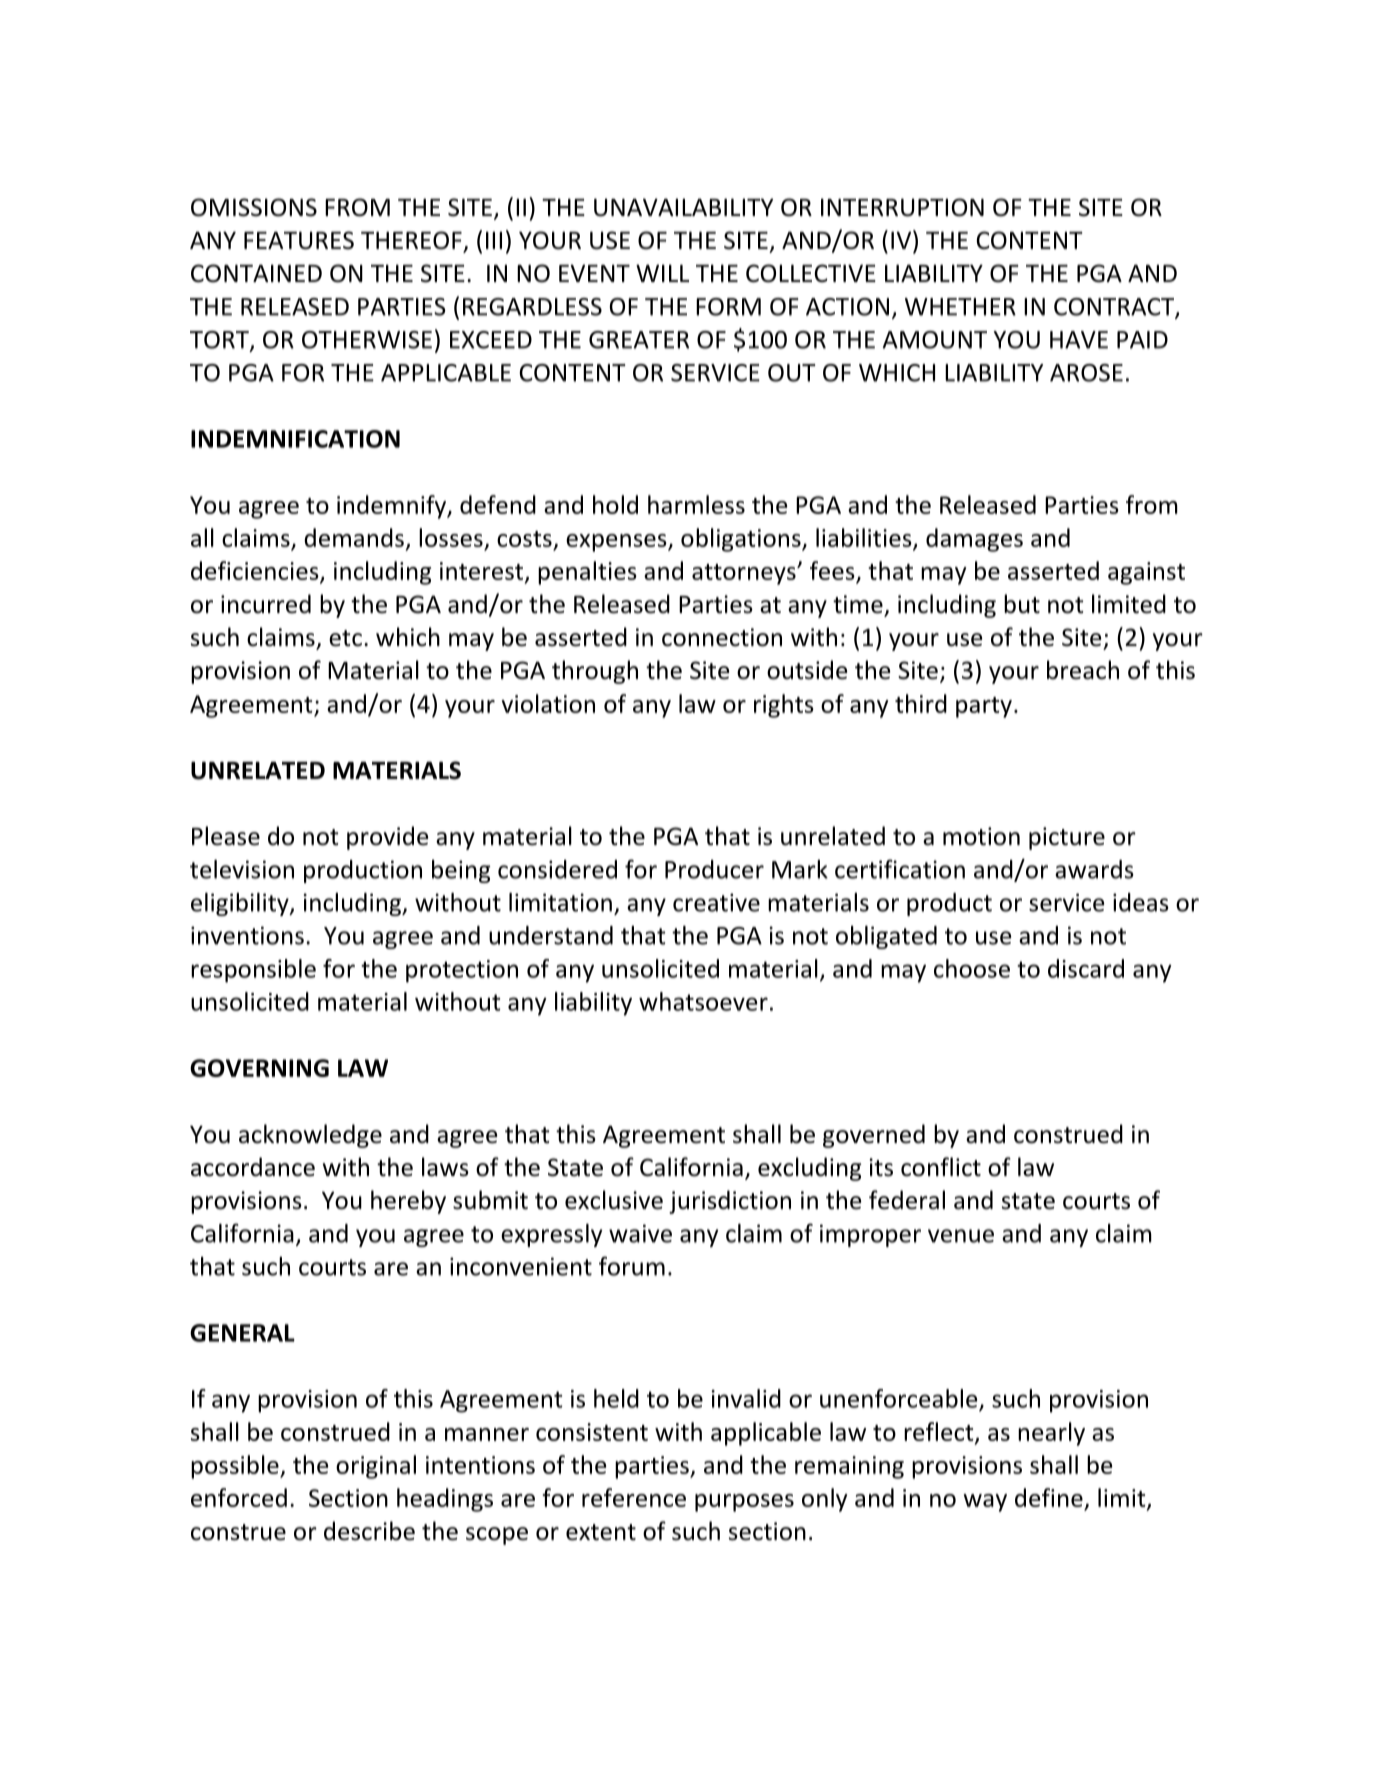 This screenshot has height=1790, width=1383. Describe the element at coordinates (376, 1467) in the screenshot. I see `original` at that location.
